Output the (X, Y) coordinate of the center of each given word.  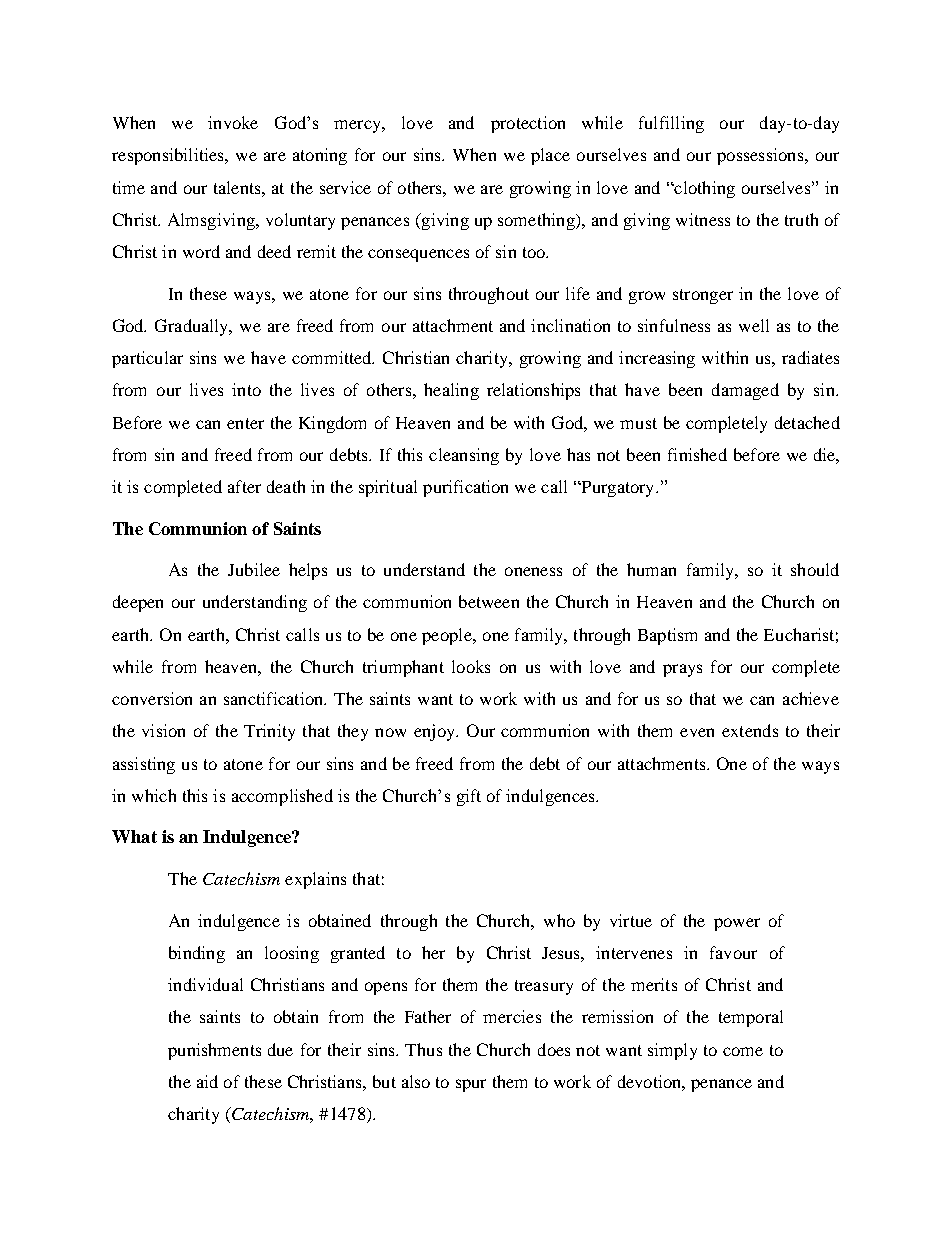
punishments (214, 1051)
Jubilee (254, 569)
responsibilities (169, 156)
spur (471, 1085)
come (743, 1051)
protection (528, 124)
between (489, 601)
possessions (761, 156)
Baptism (667, 636)
